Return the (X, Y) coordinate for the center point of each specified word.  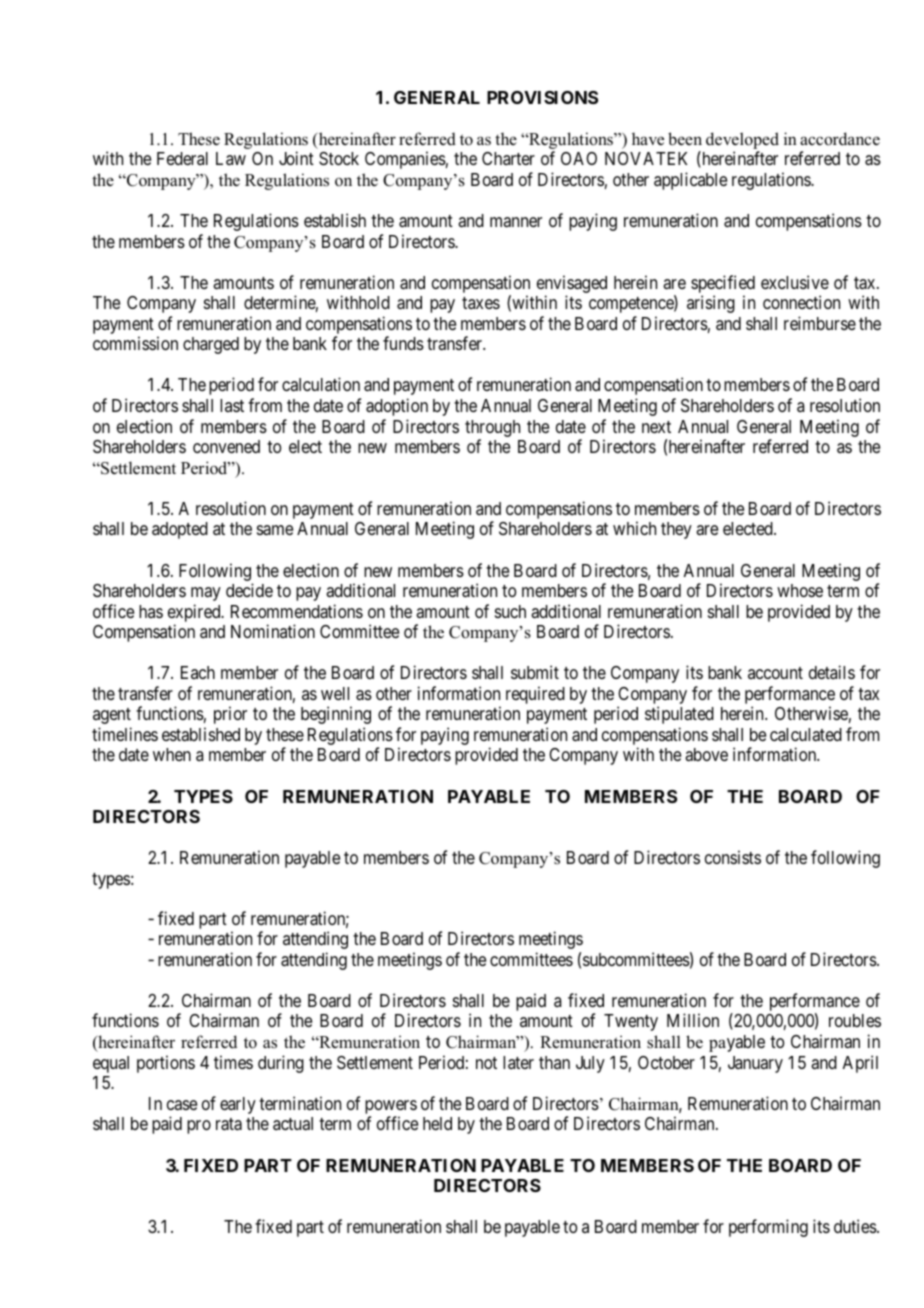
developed (742, 140)
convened (226, 446)
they (676, 530)
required (535, 695)
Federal (182, 158)
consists (733, 857)
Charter (508, 158)
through (492, 428)
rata (229, 1124)
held (437, 1123)
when (172, 754)
